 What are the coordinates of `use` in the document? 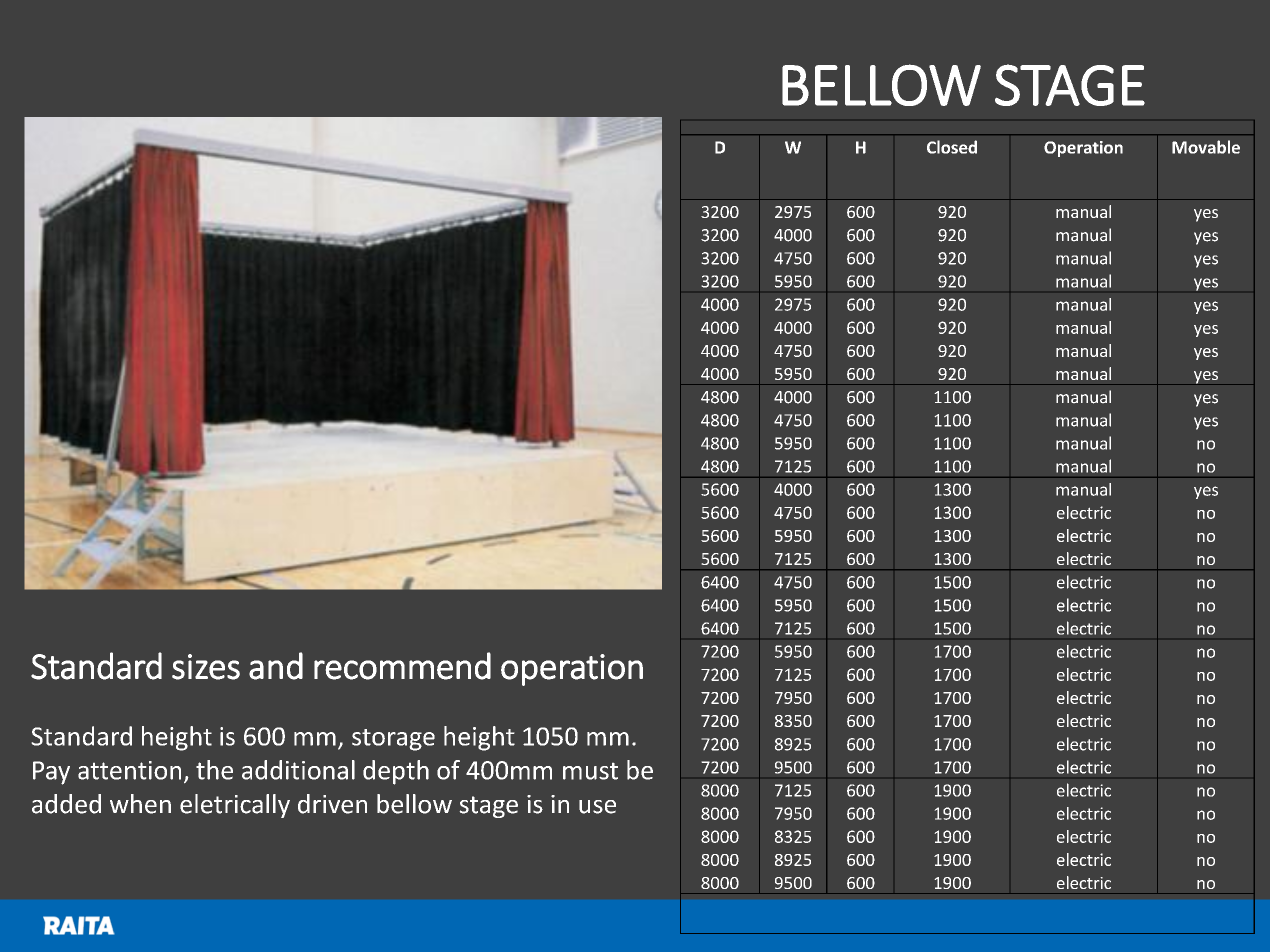 It's located at (597, 807).
